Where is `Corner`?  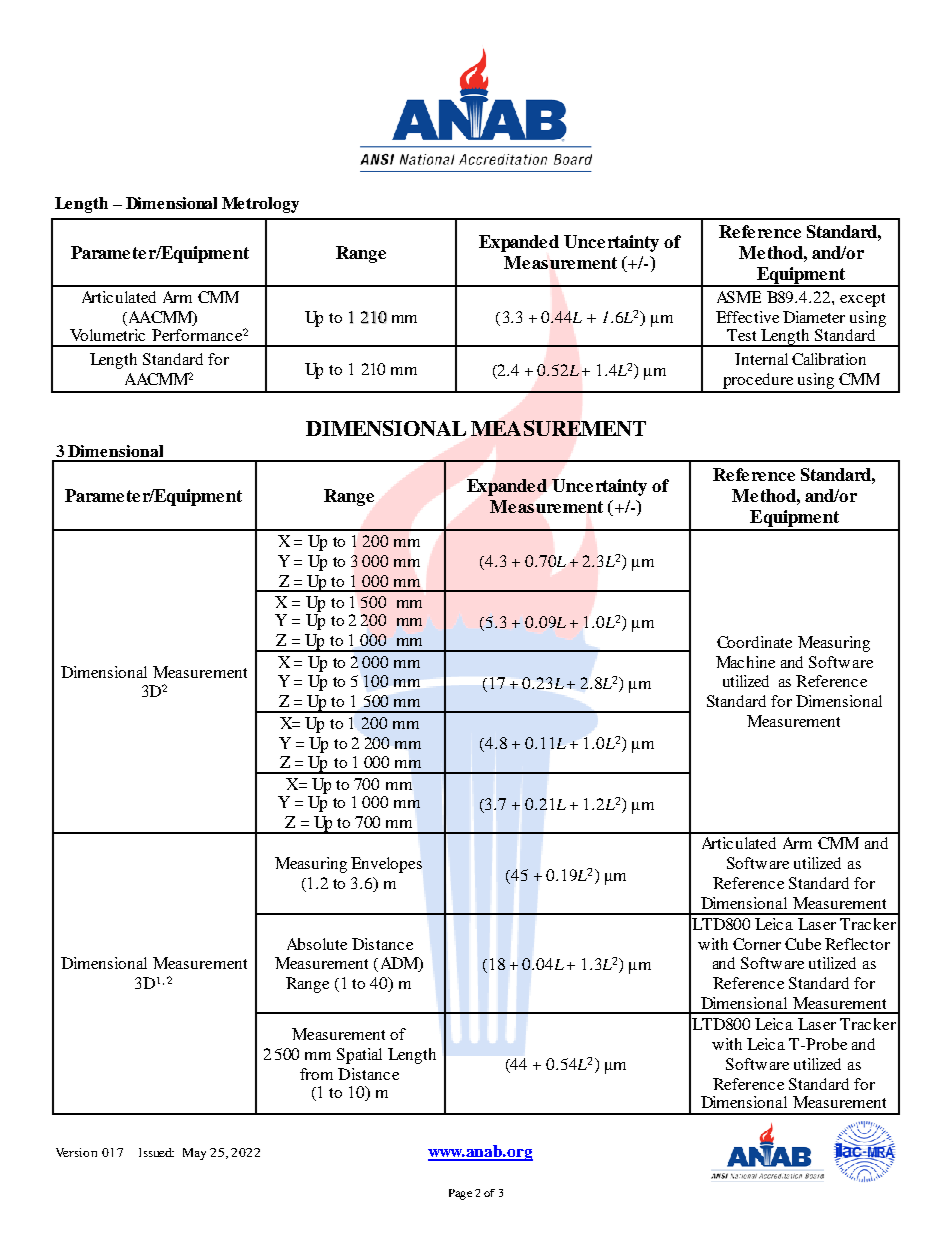 Corner is located at coordinates (757, 944).
